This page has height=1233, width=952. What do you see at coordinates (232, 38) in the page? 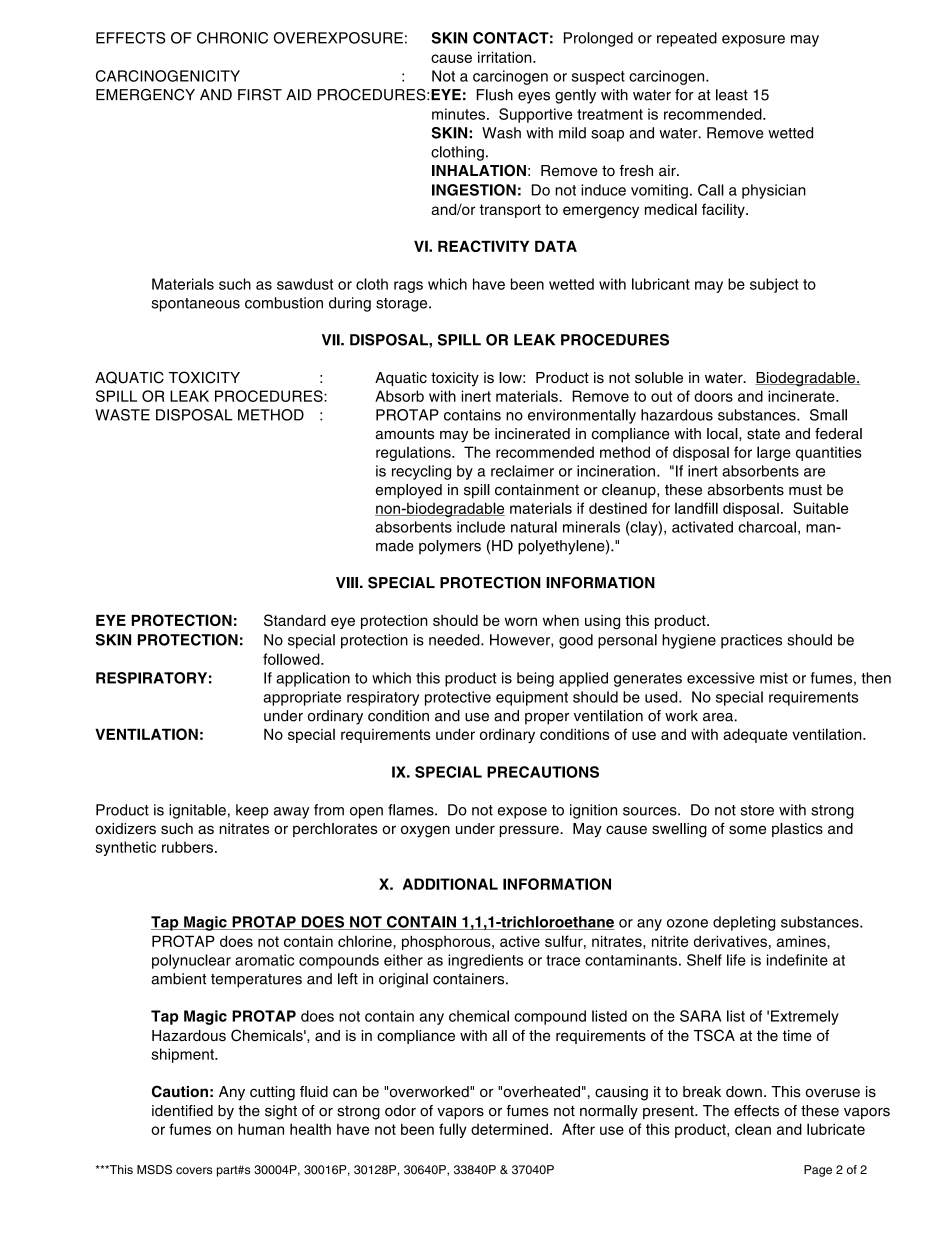
I see `CHRONIC` at bounding box center [232, 38].
